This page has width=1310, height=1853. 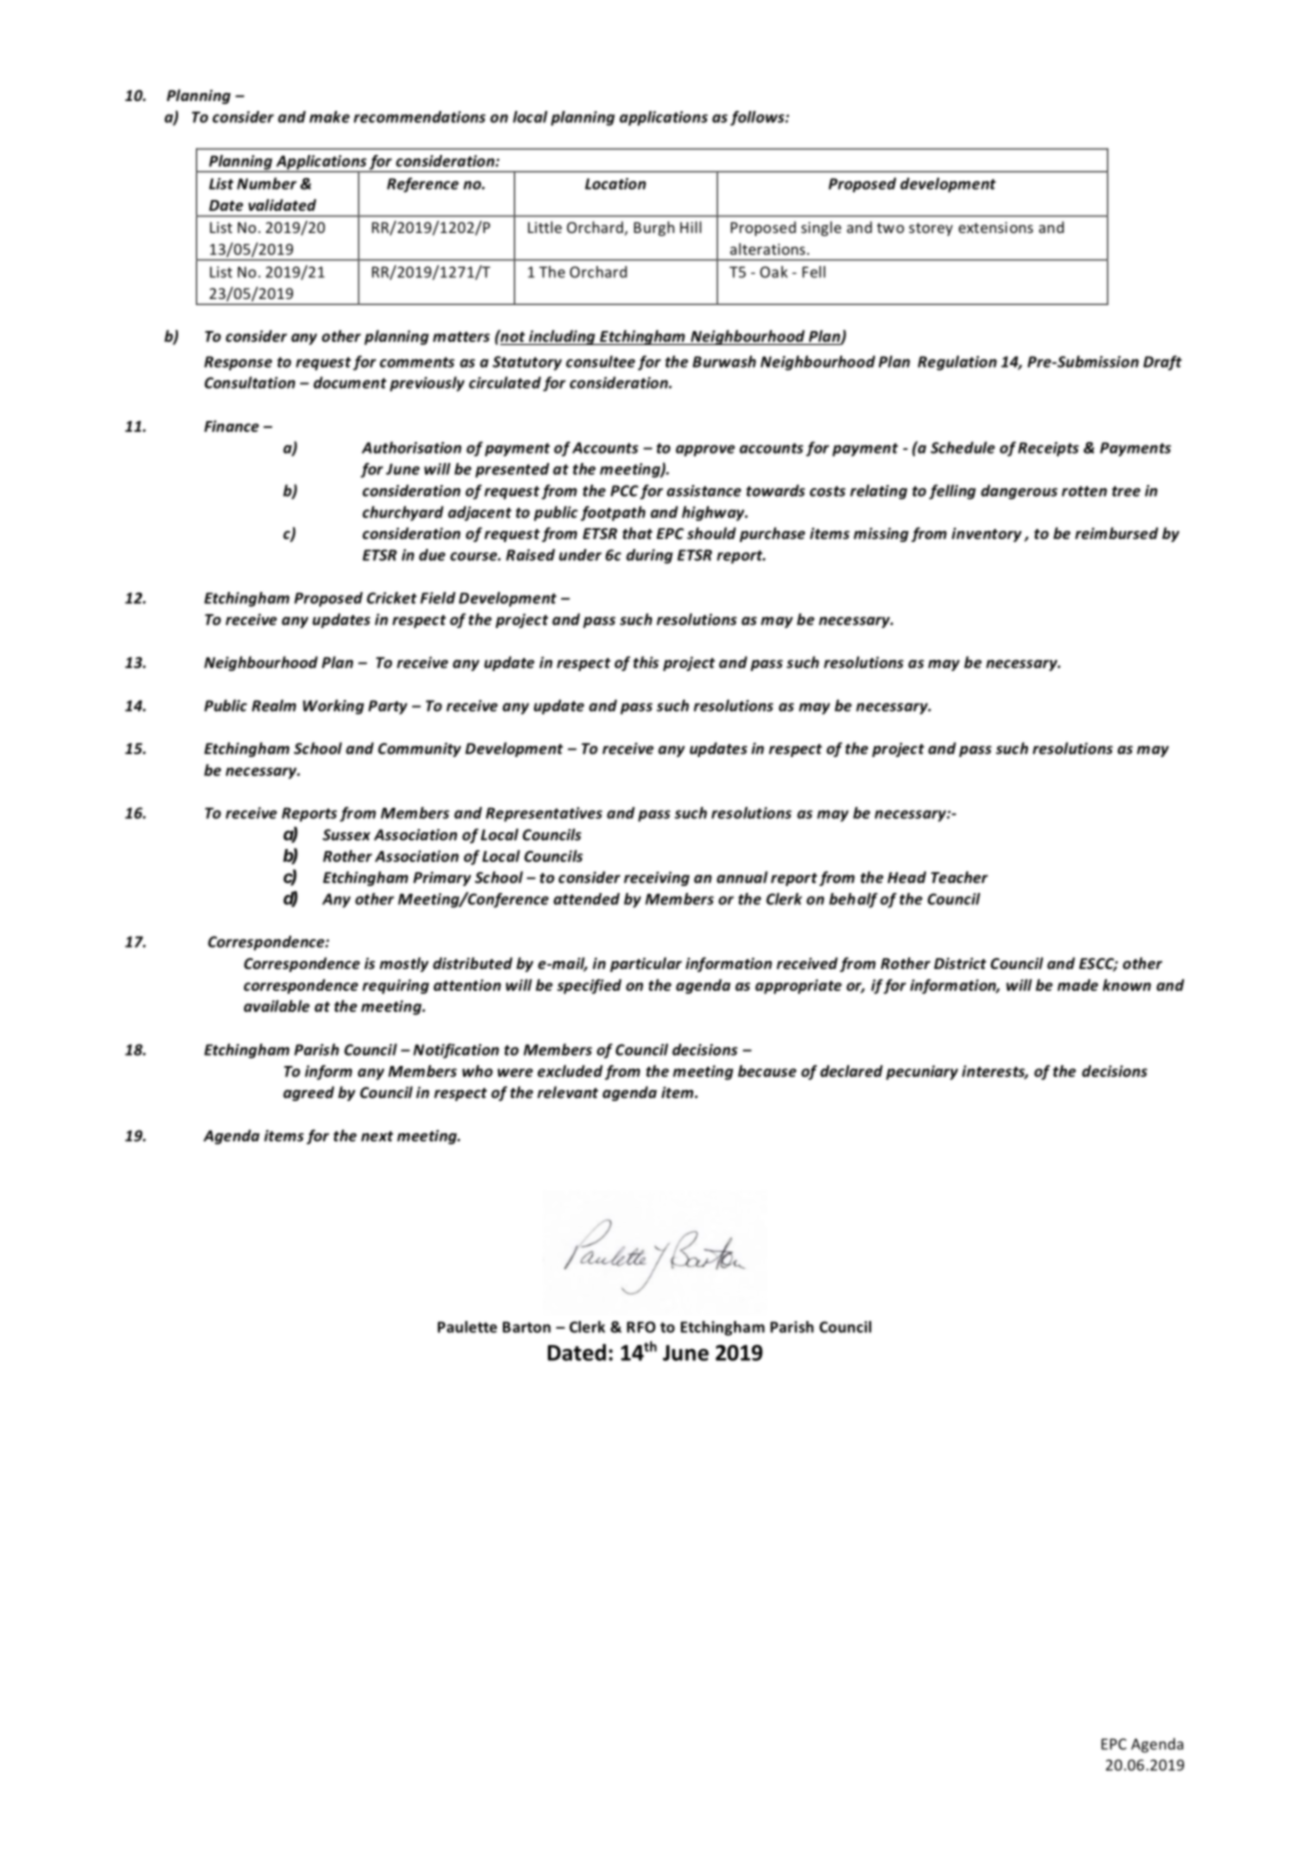 I want to click on Barton, so click(x=527, y=1327).
